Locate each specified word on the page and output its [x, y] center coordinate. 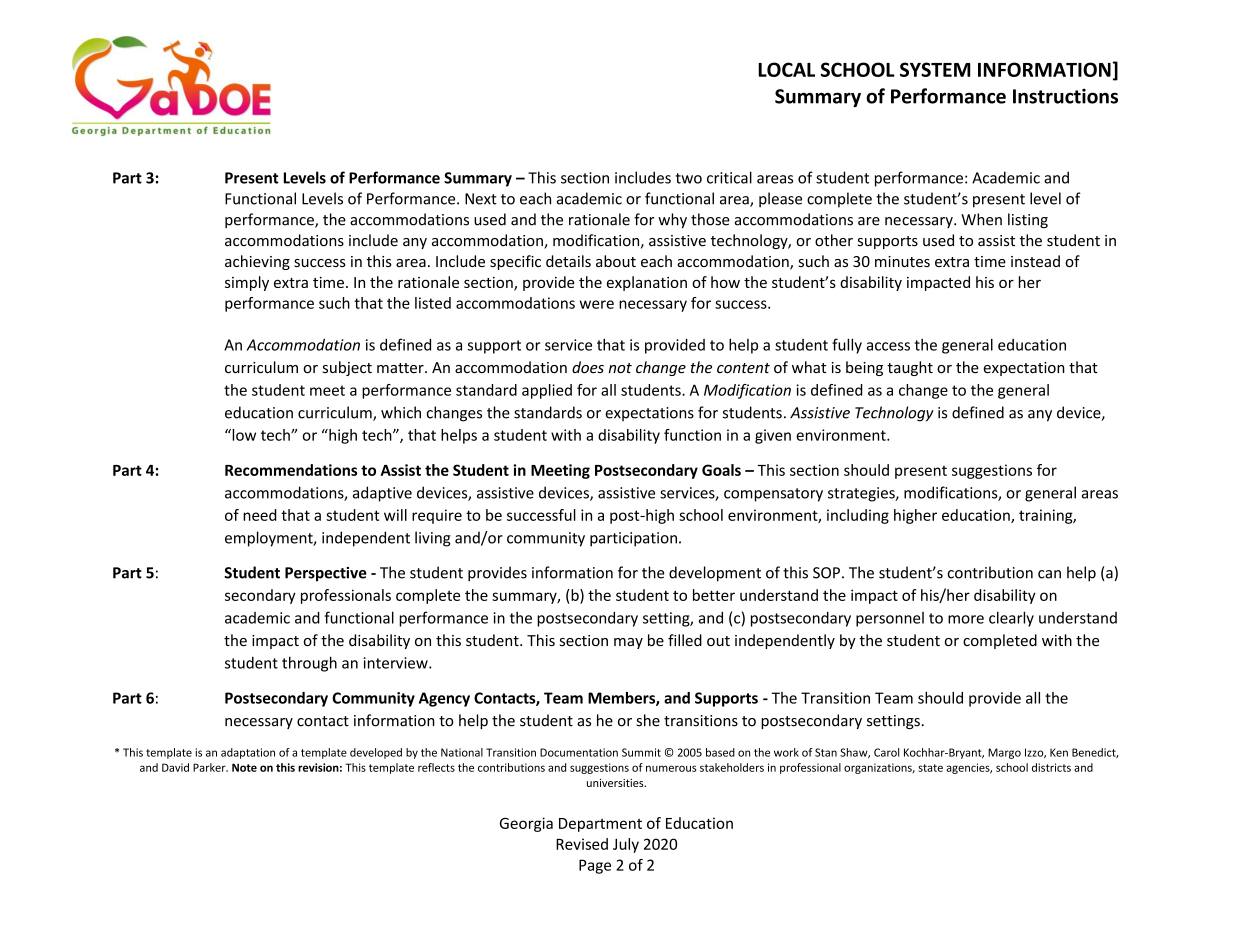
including [858, 516]
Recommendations [291, 470]
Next [481, 199]
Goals [721, 470]
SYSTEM [935, 69]
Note [244, 767]
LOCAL [786, 69]
